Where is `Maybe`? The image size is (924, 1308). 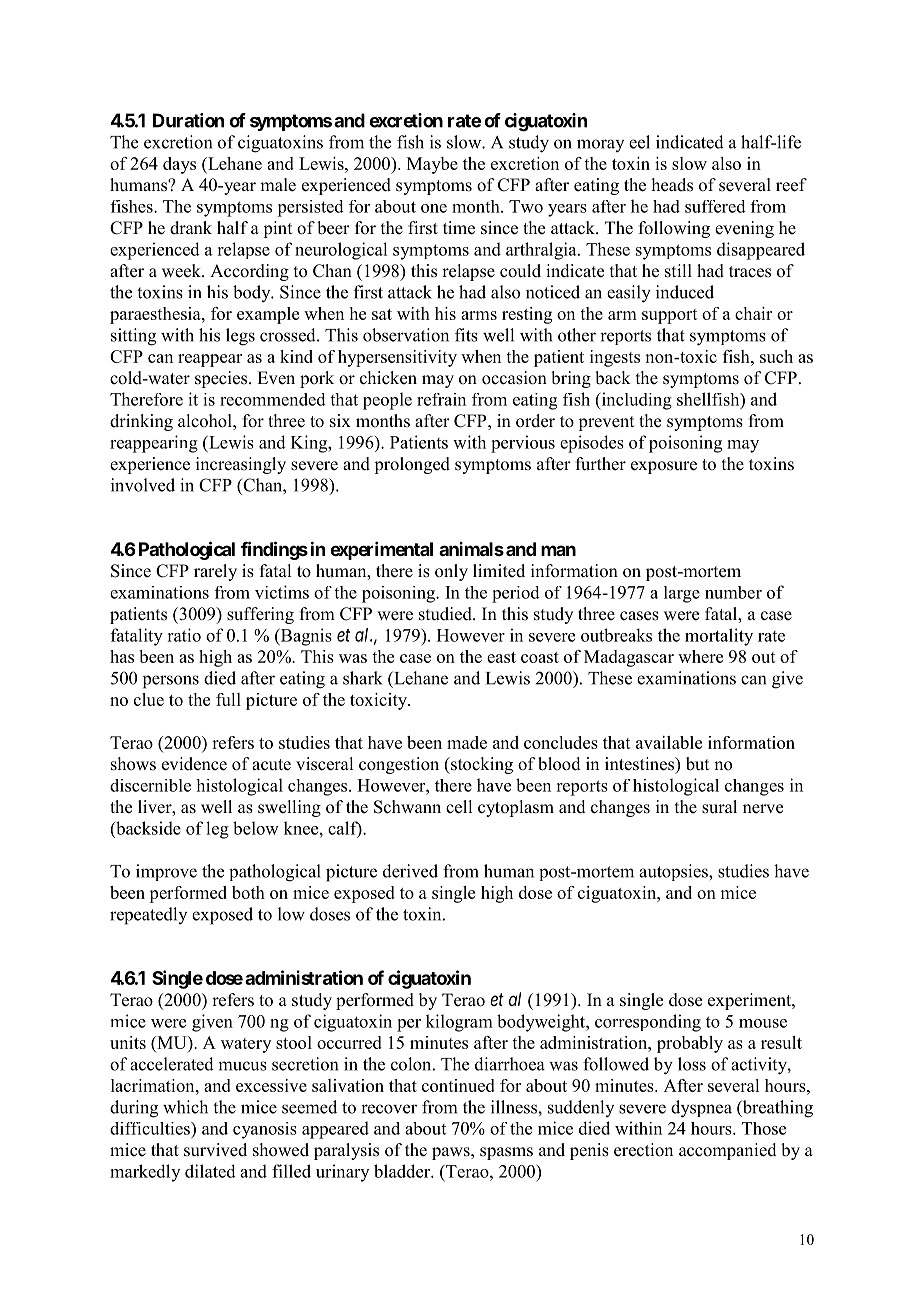
Maybe is located at coordinates (432, 165).
